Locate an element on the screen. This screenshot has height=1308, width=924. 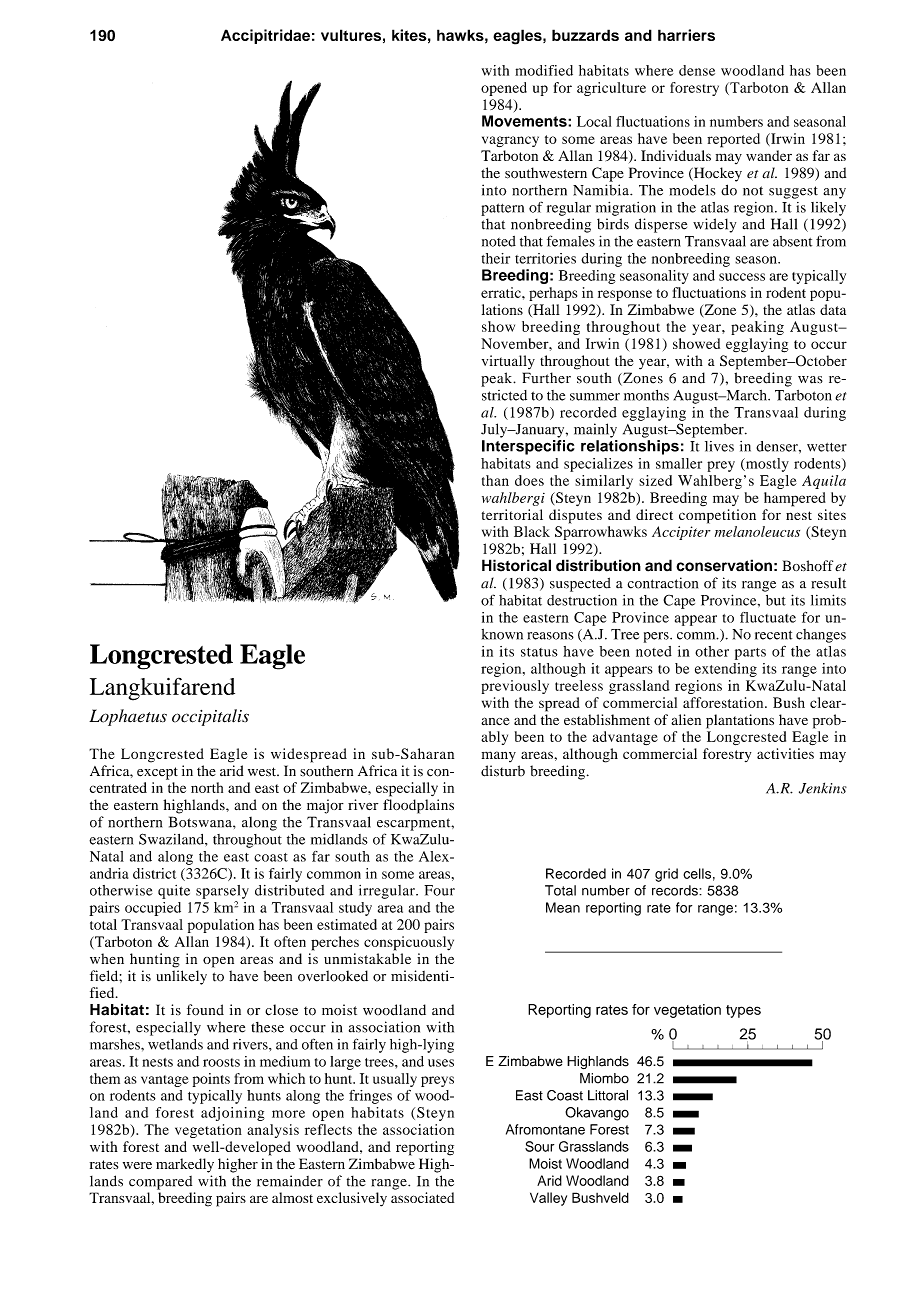
Four is located at coordinates (439, 890).
